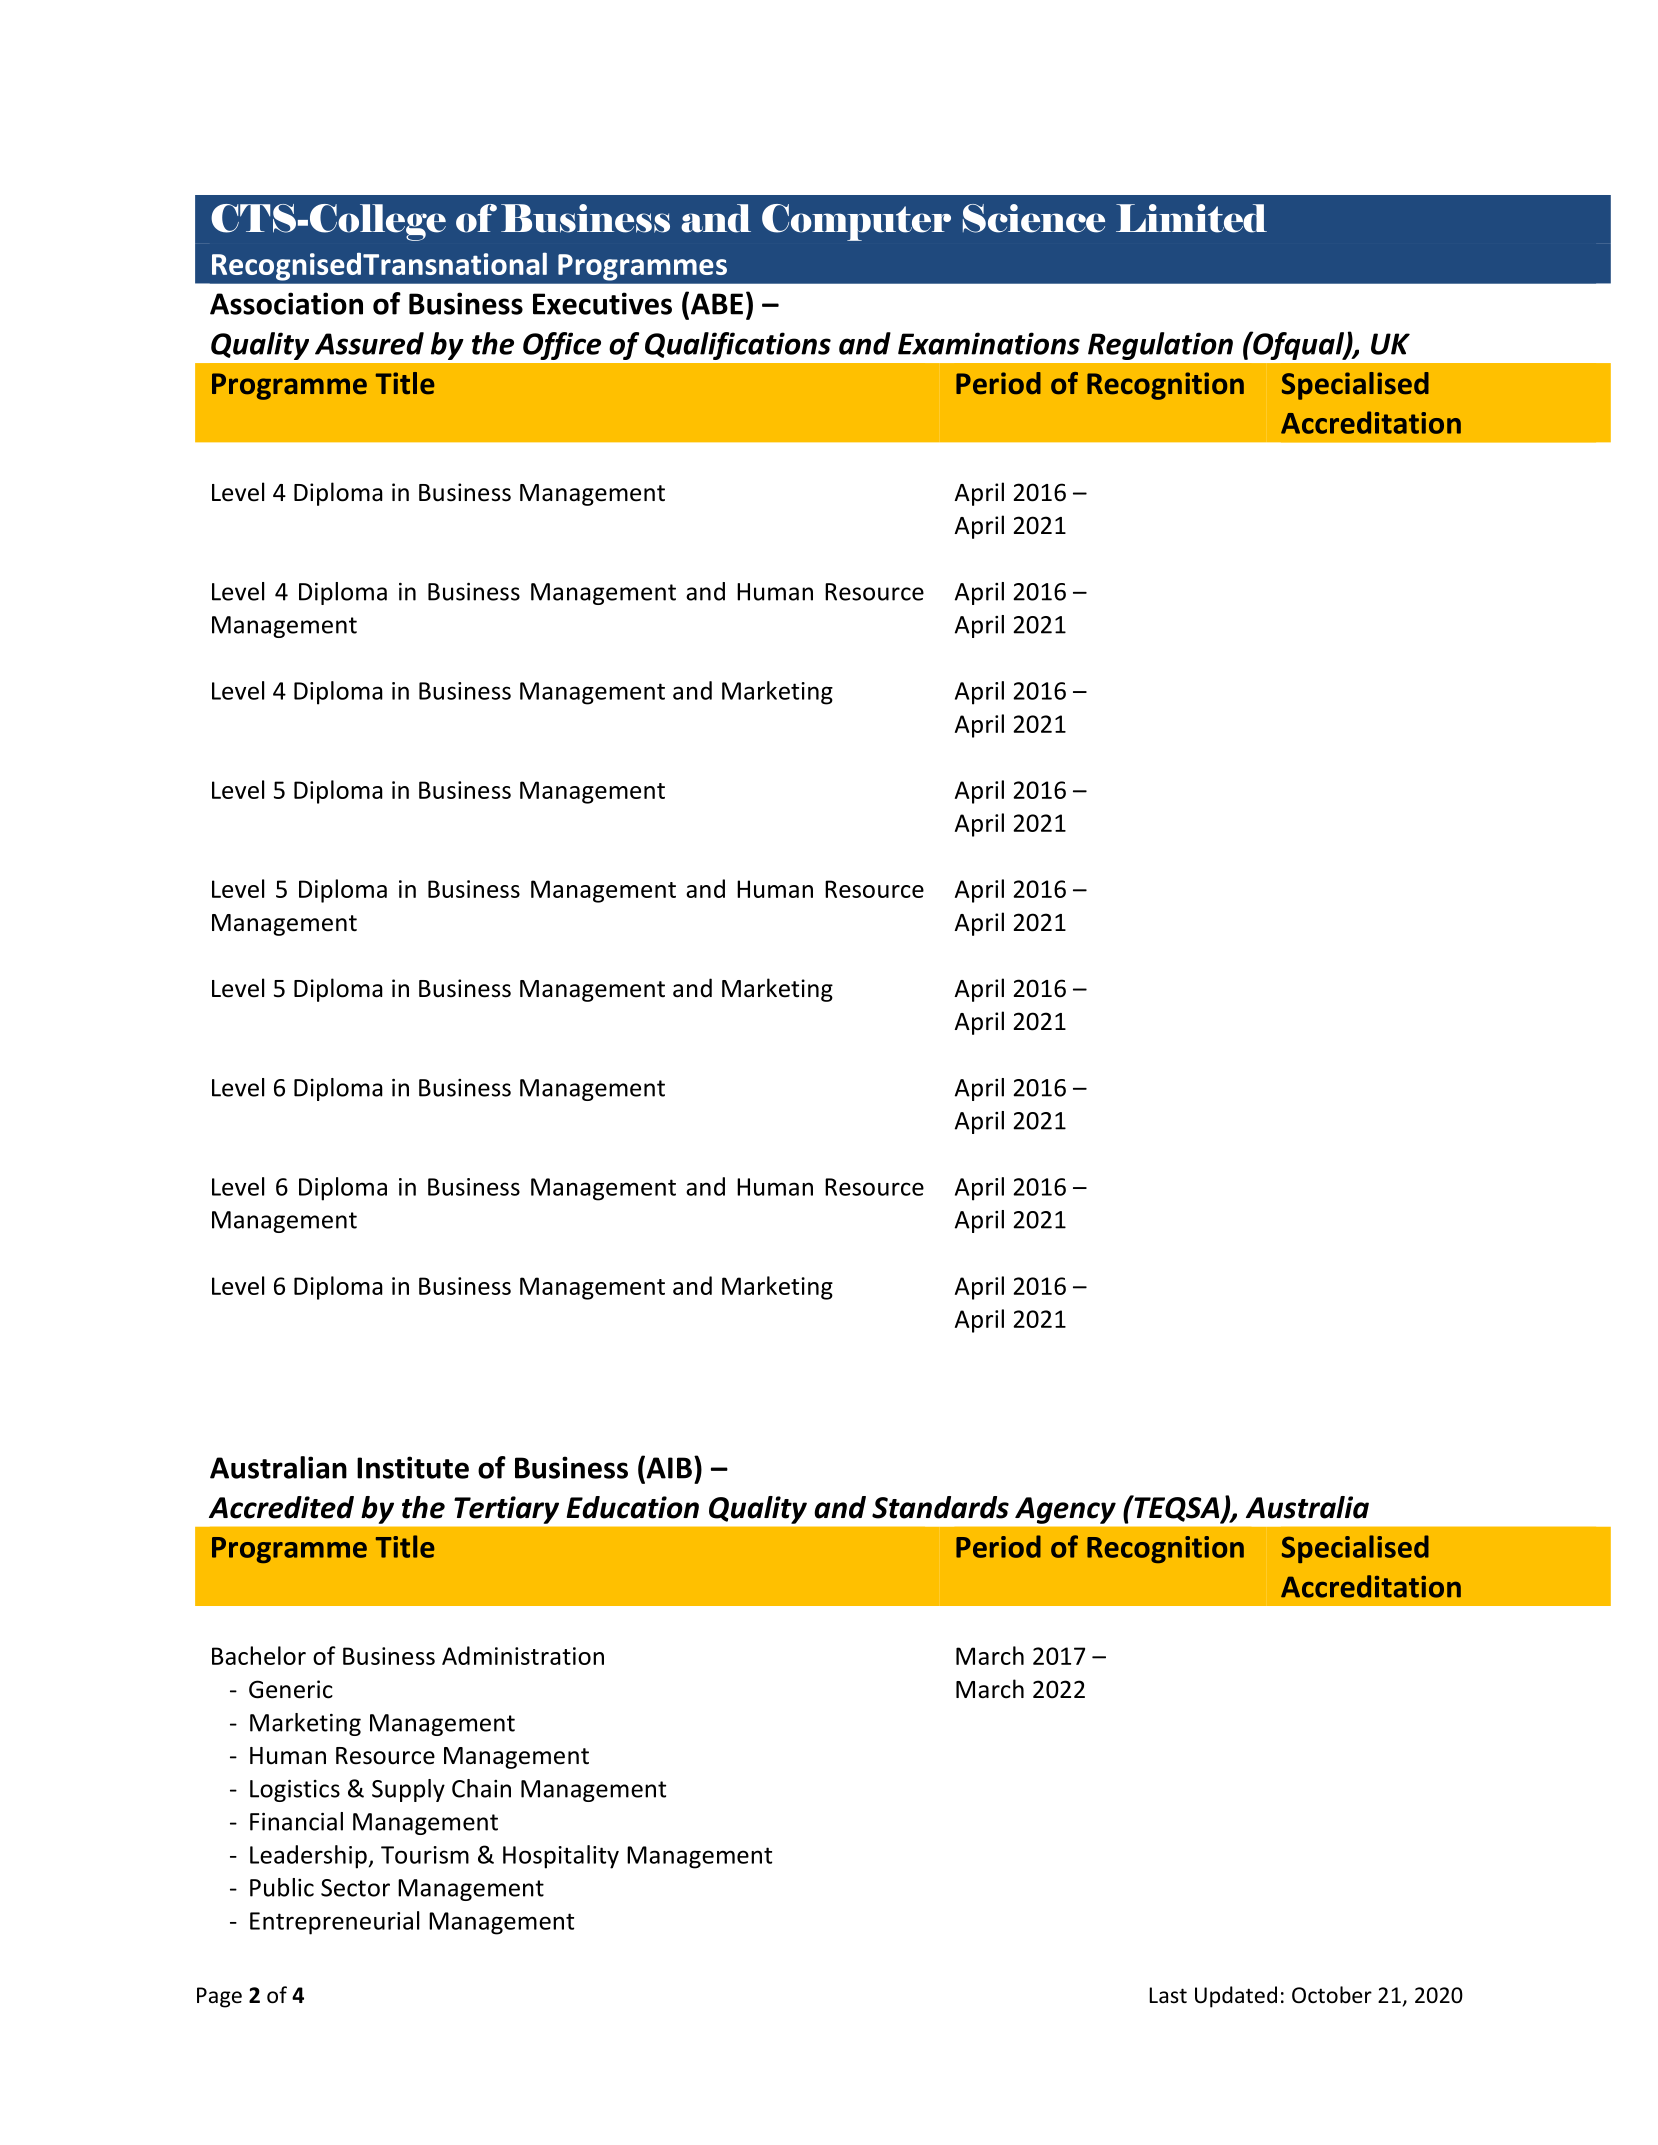  What do you see at coordinates (856, 222) in the screenshot?
I see `Computer` at bounding box center [856, 222].
